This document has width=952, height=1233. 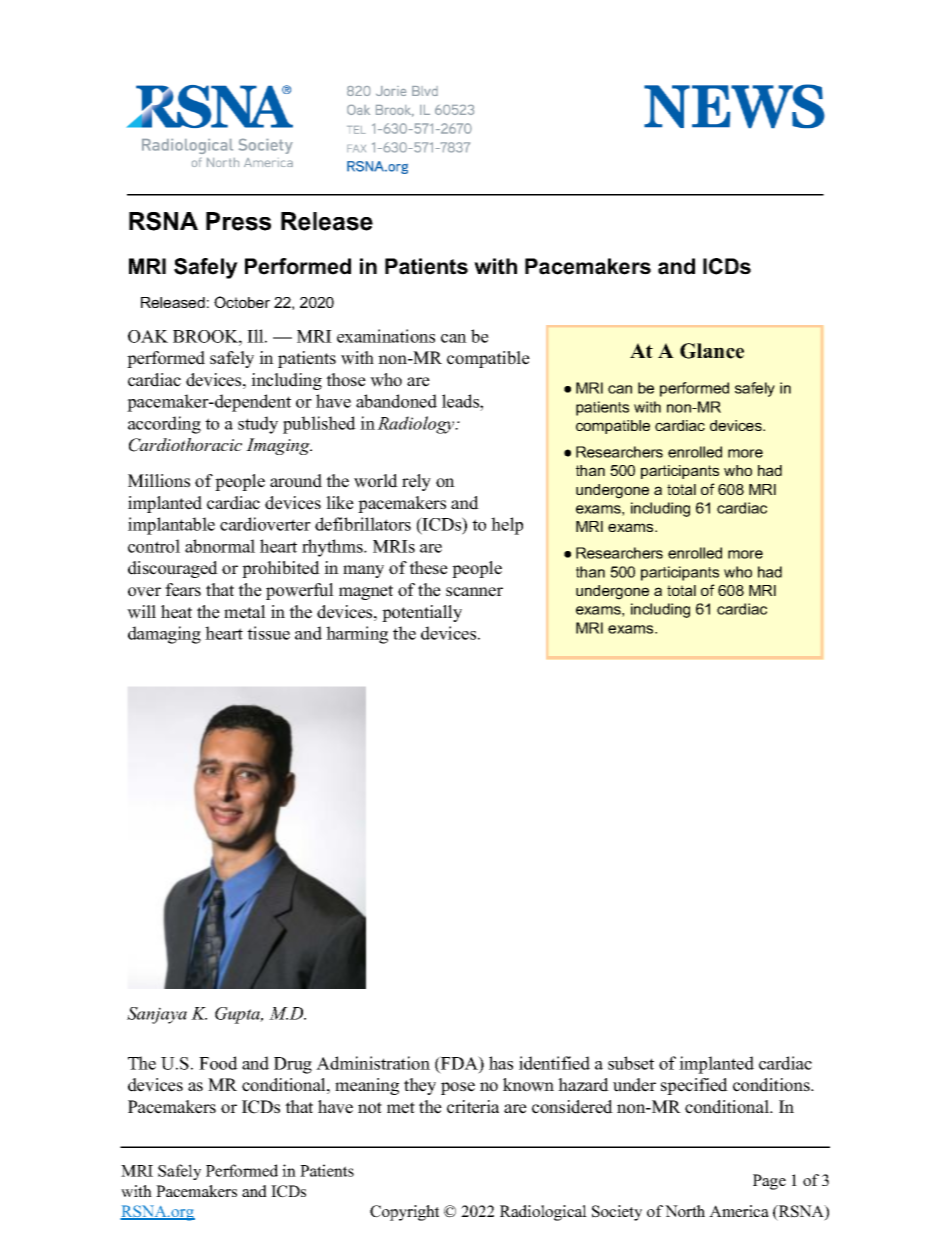 I want to click on examinations, so click(x=386, y=336).
